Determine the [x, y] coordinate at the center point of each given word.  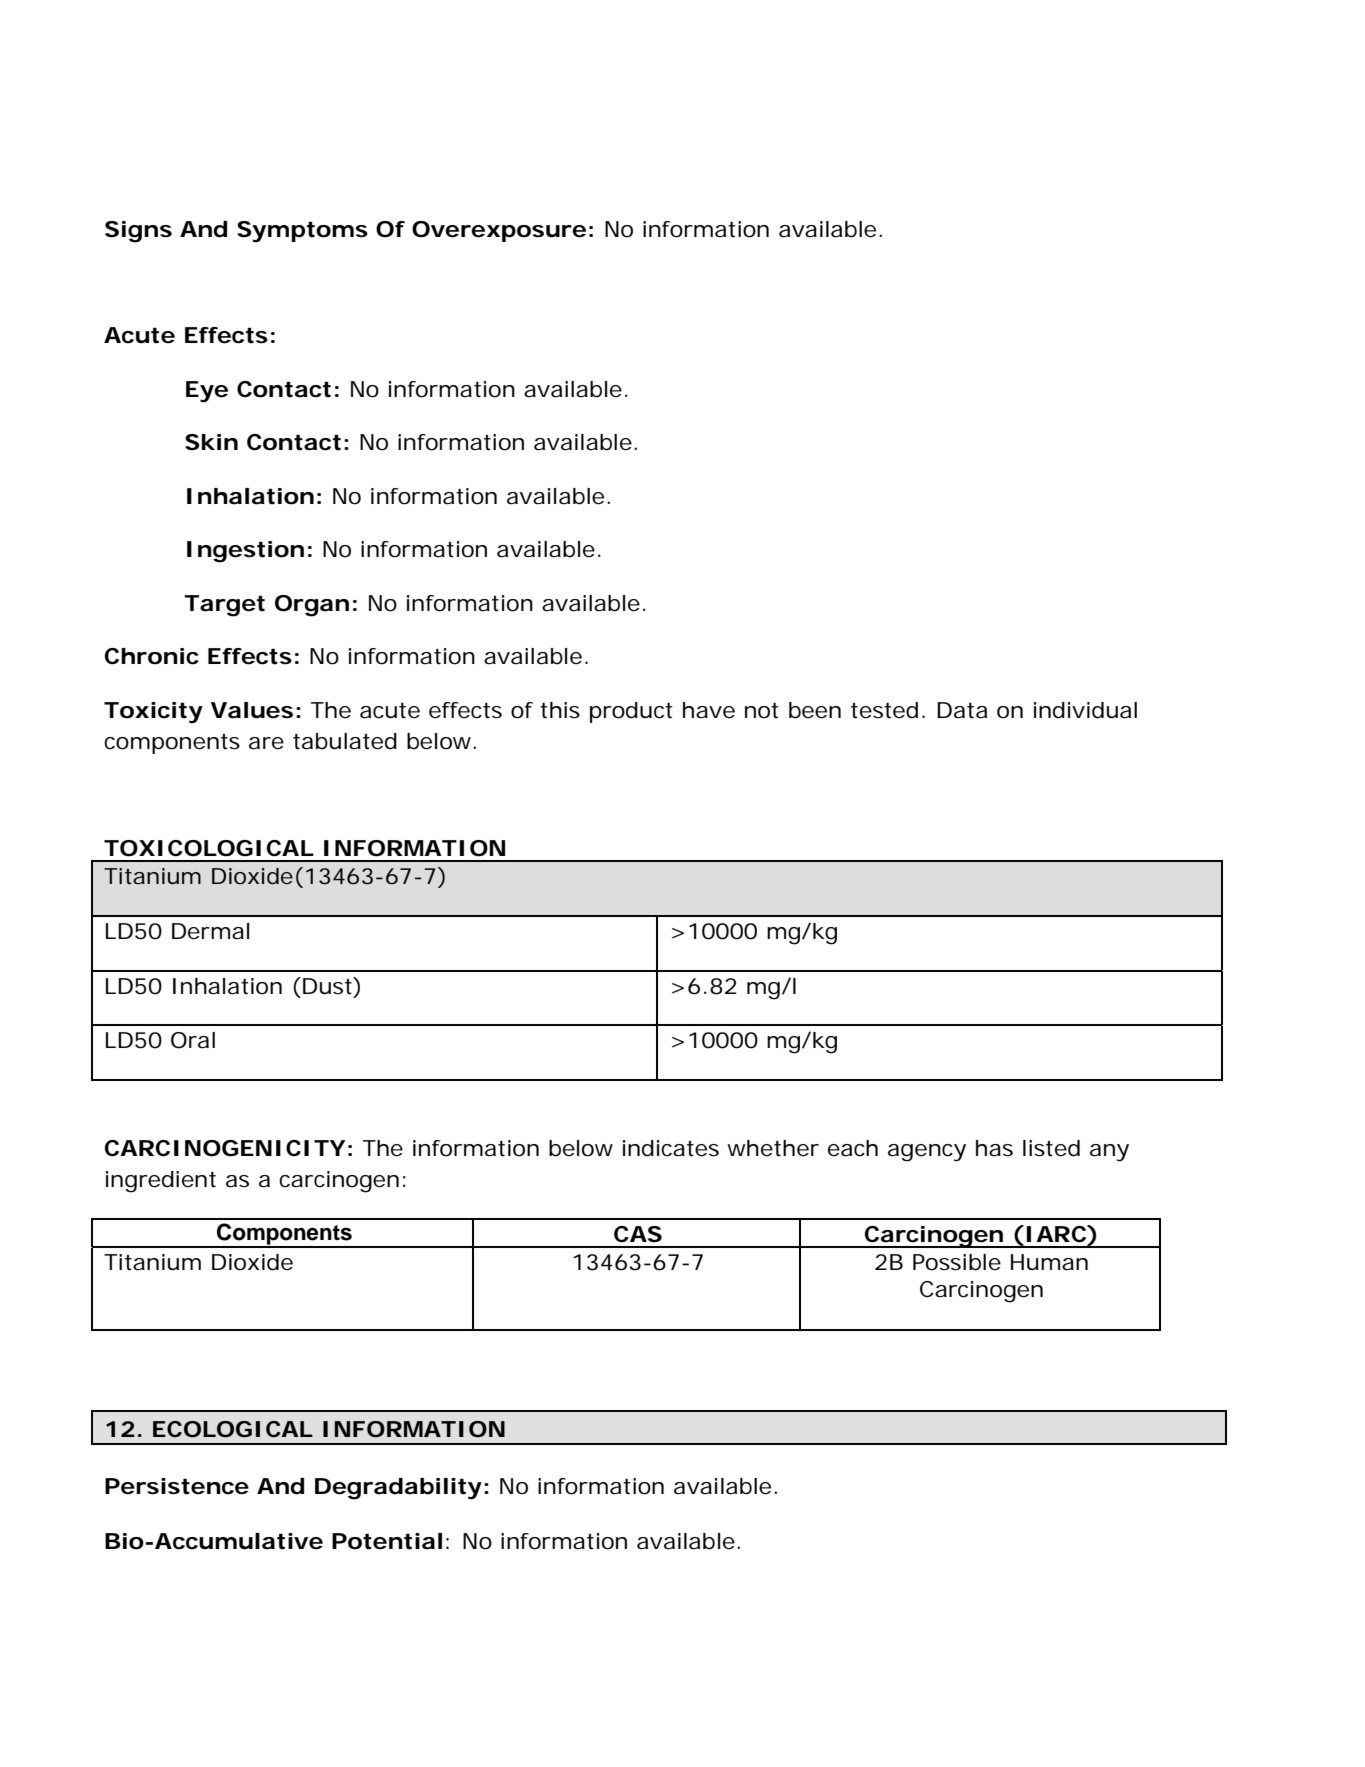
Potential [387, 1541]
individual [1085, 710]
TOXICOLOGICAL [209, 848]
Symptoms [302, 232]
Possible [957, 1262]
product [631, 712]
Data [962, 710]
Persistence [177, 1486]
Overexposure [499, 231]
